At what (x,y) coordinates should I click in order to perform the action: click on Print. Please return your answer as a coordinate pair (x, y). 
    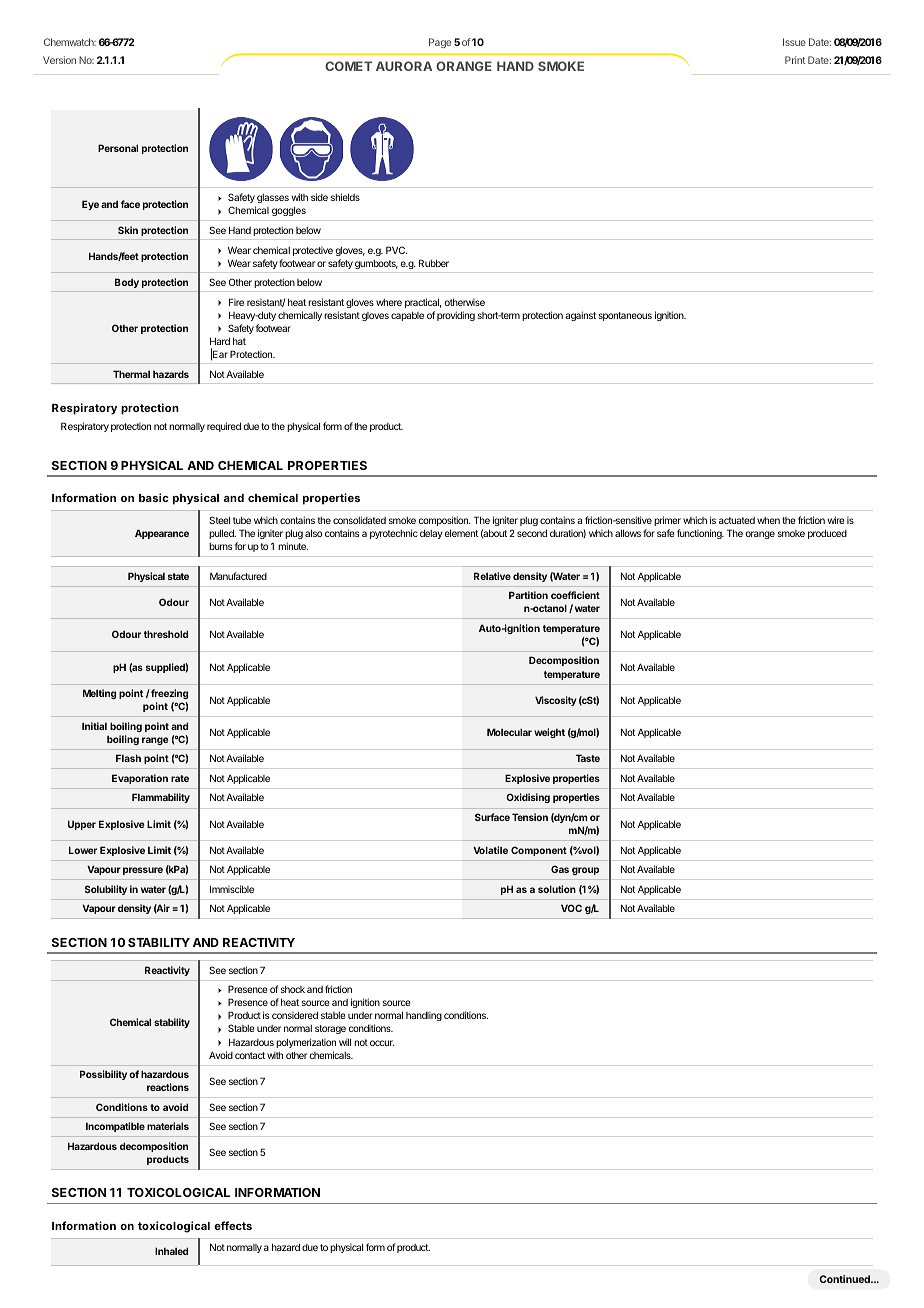
    Looking at the image, I should click on (795, 60).
